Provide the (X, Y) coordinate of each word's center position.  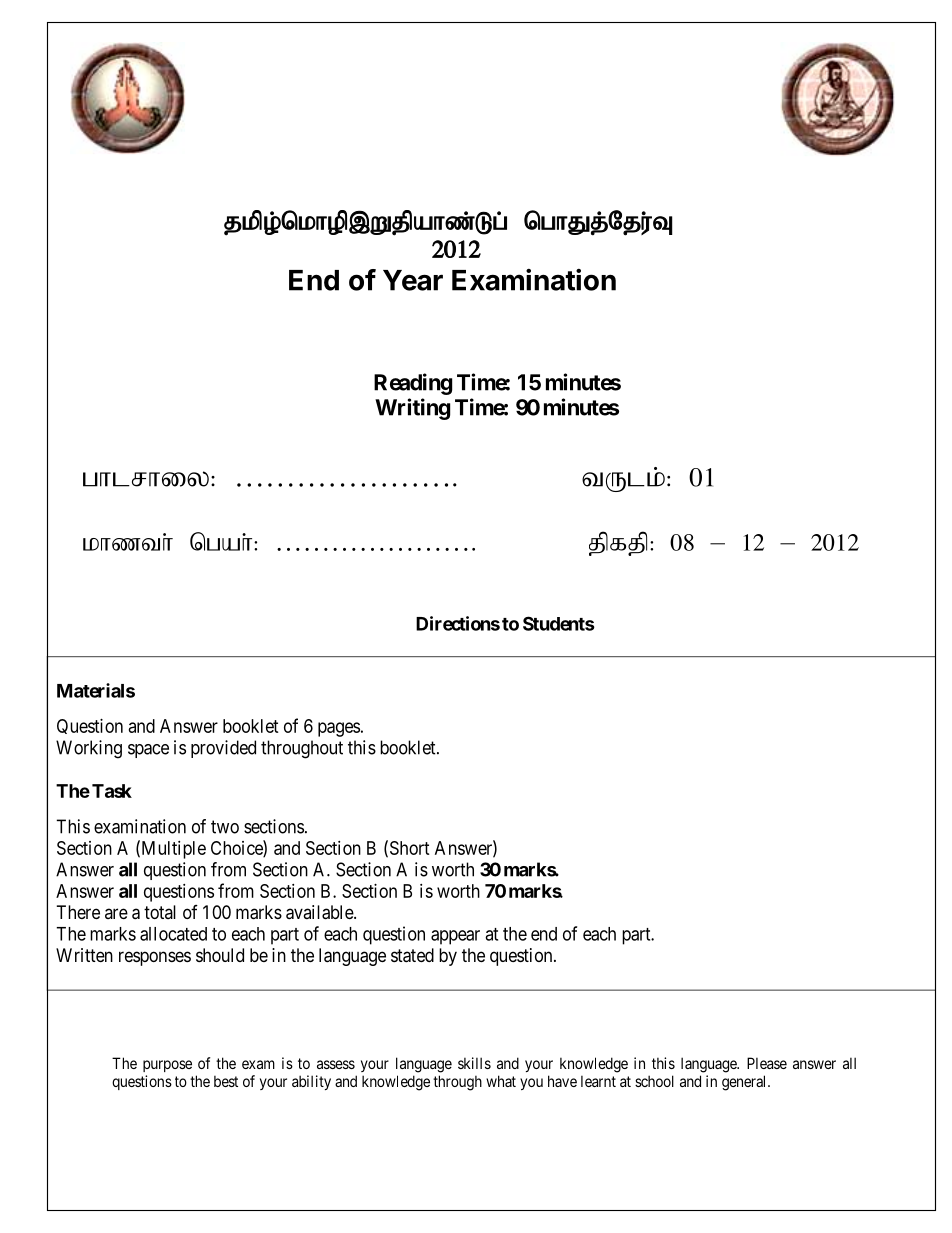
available (320, 912)
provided (223, 749)
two (225, 827)
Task (112, 791)
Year (413, 280)
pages (339, 729)
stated (412, 955)
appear (455, 937)
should (220, 955)
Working (89, 749)
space (148, 751)
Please (767, 1063)
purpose (167, 1066)
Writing (412, 409)
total (160, 912)
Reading (413, 384)
